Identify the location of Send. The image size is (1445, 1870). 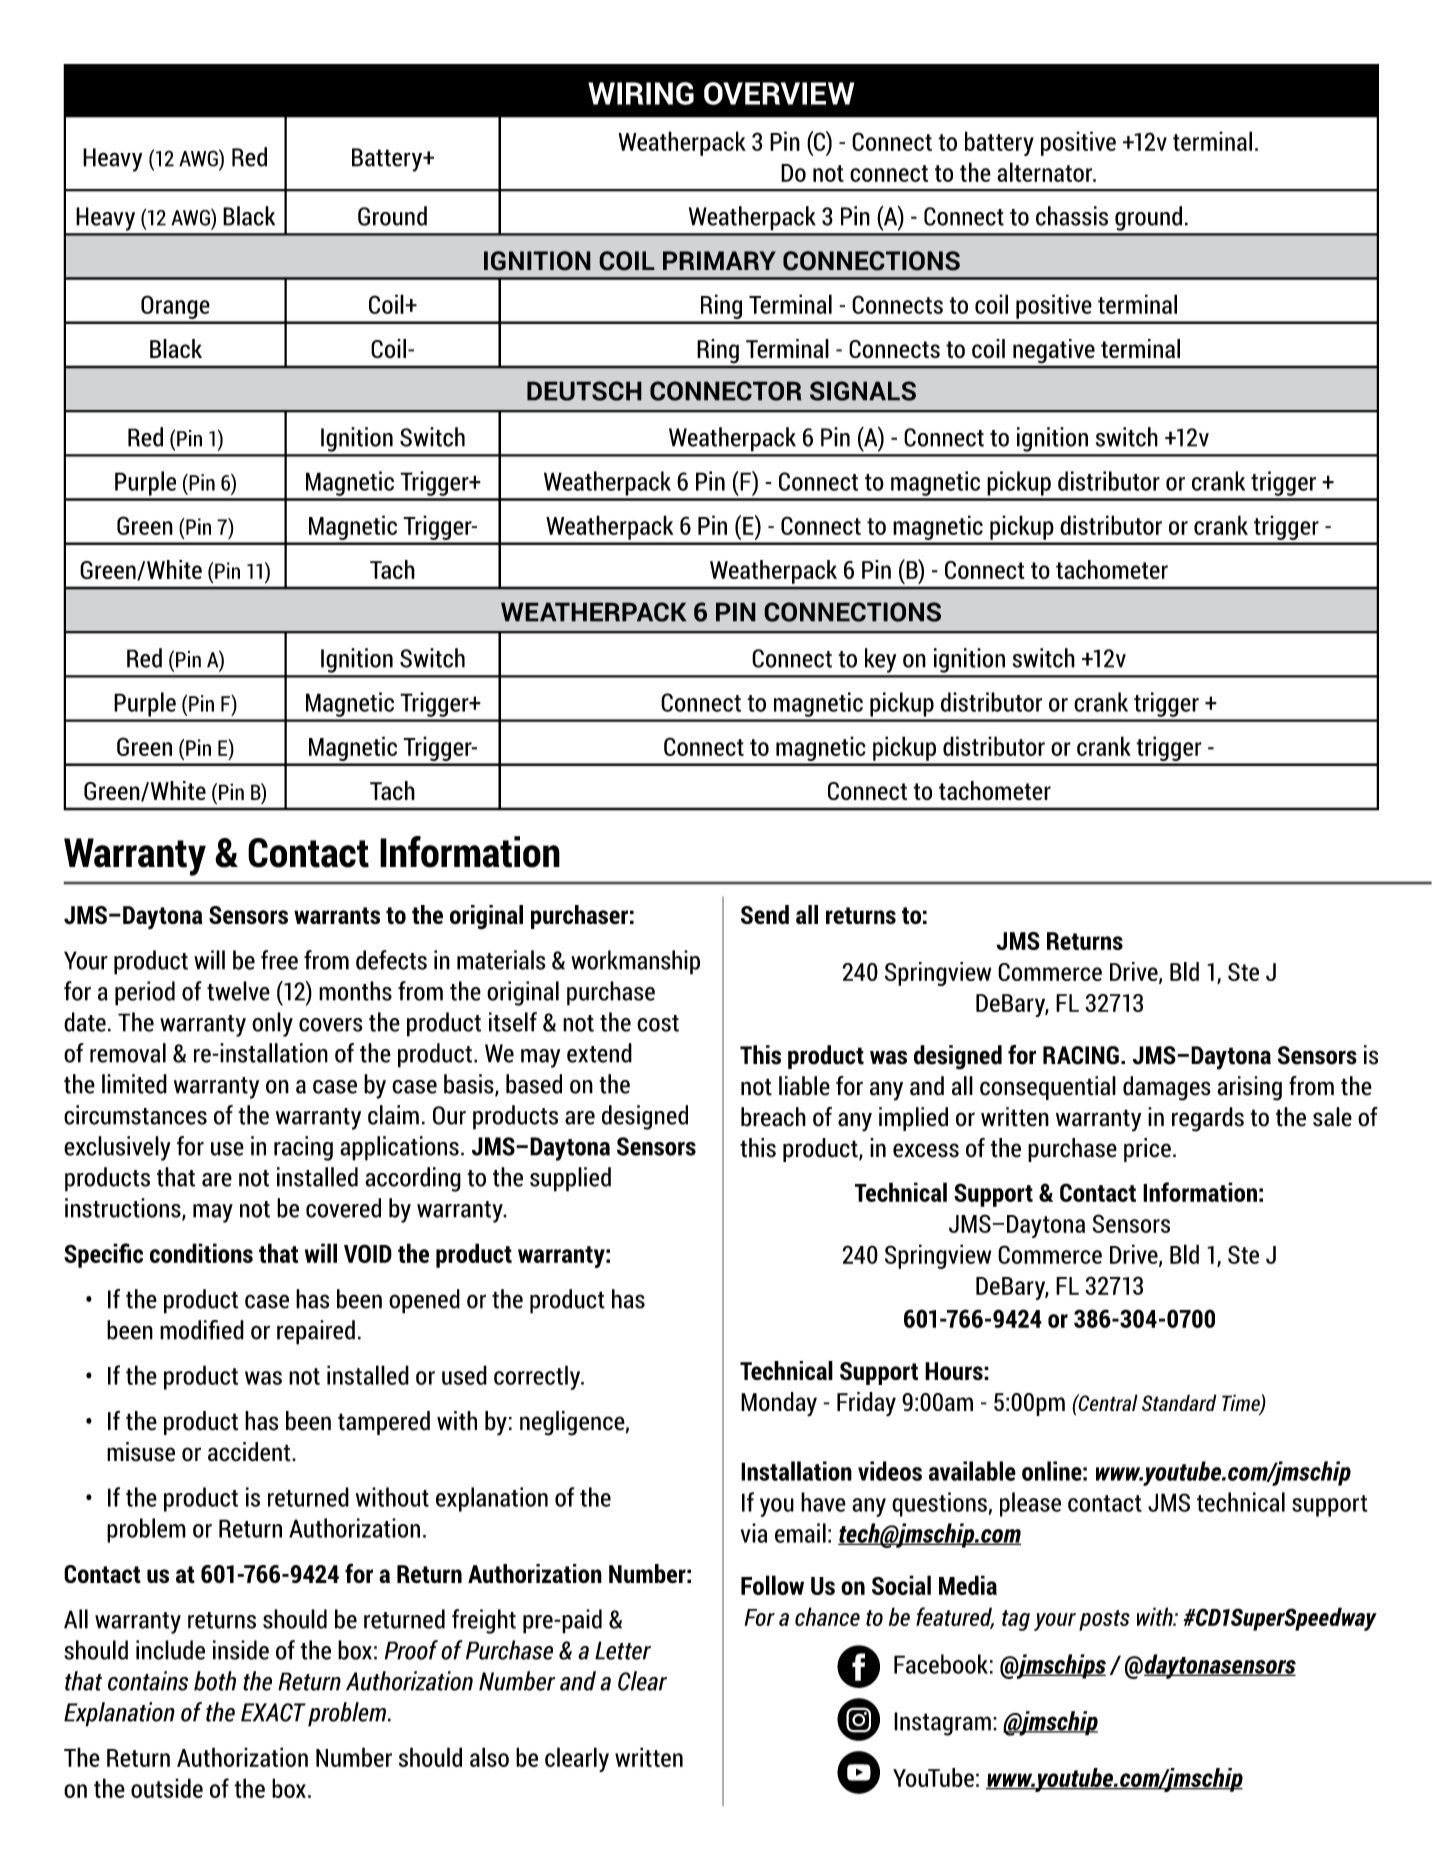
(765, 914).
